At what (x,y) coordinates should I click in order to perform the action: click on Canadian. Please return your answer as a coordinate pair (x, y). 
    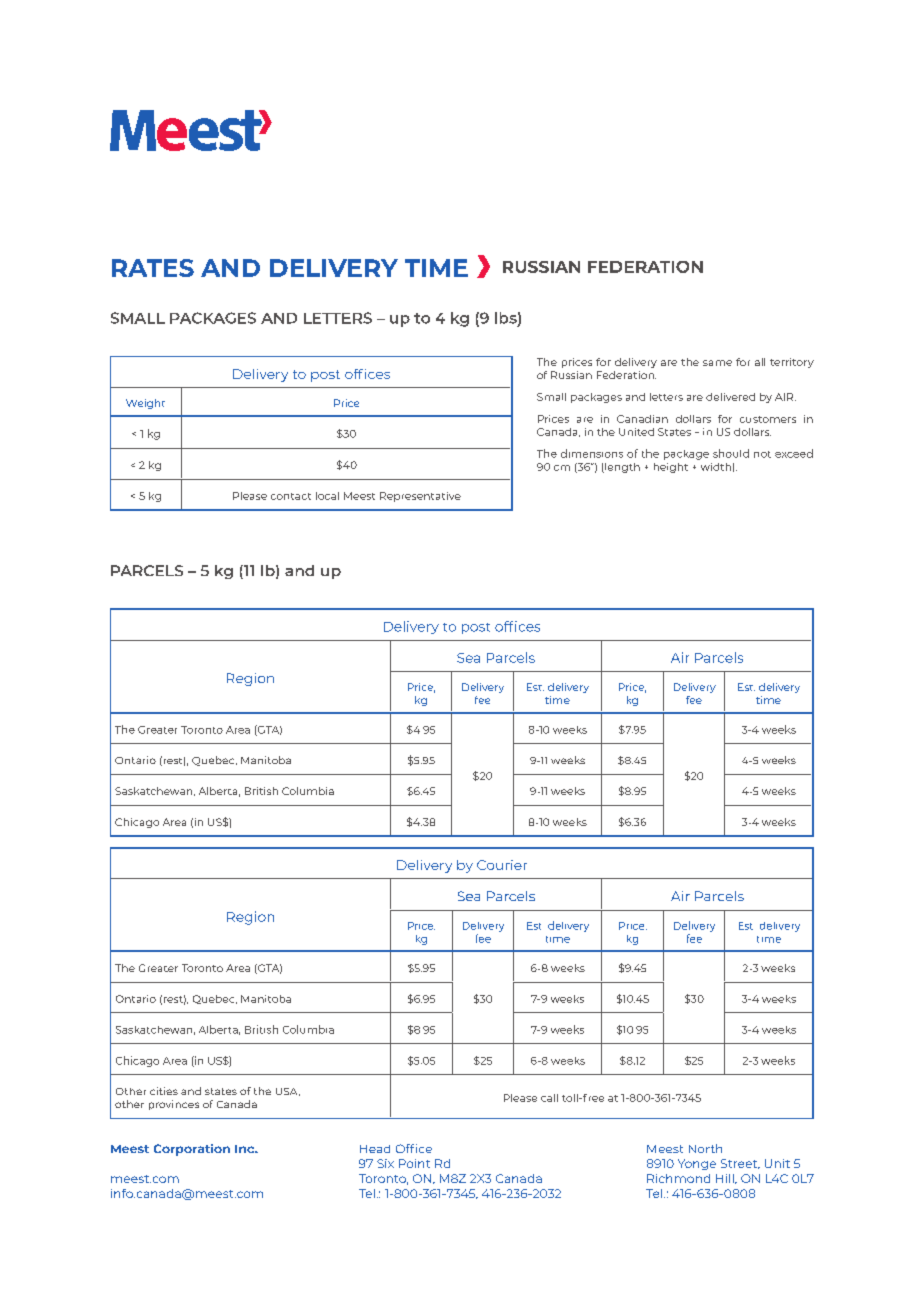
    Looking at the image, I should click on (642, 419).
